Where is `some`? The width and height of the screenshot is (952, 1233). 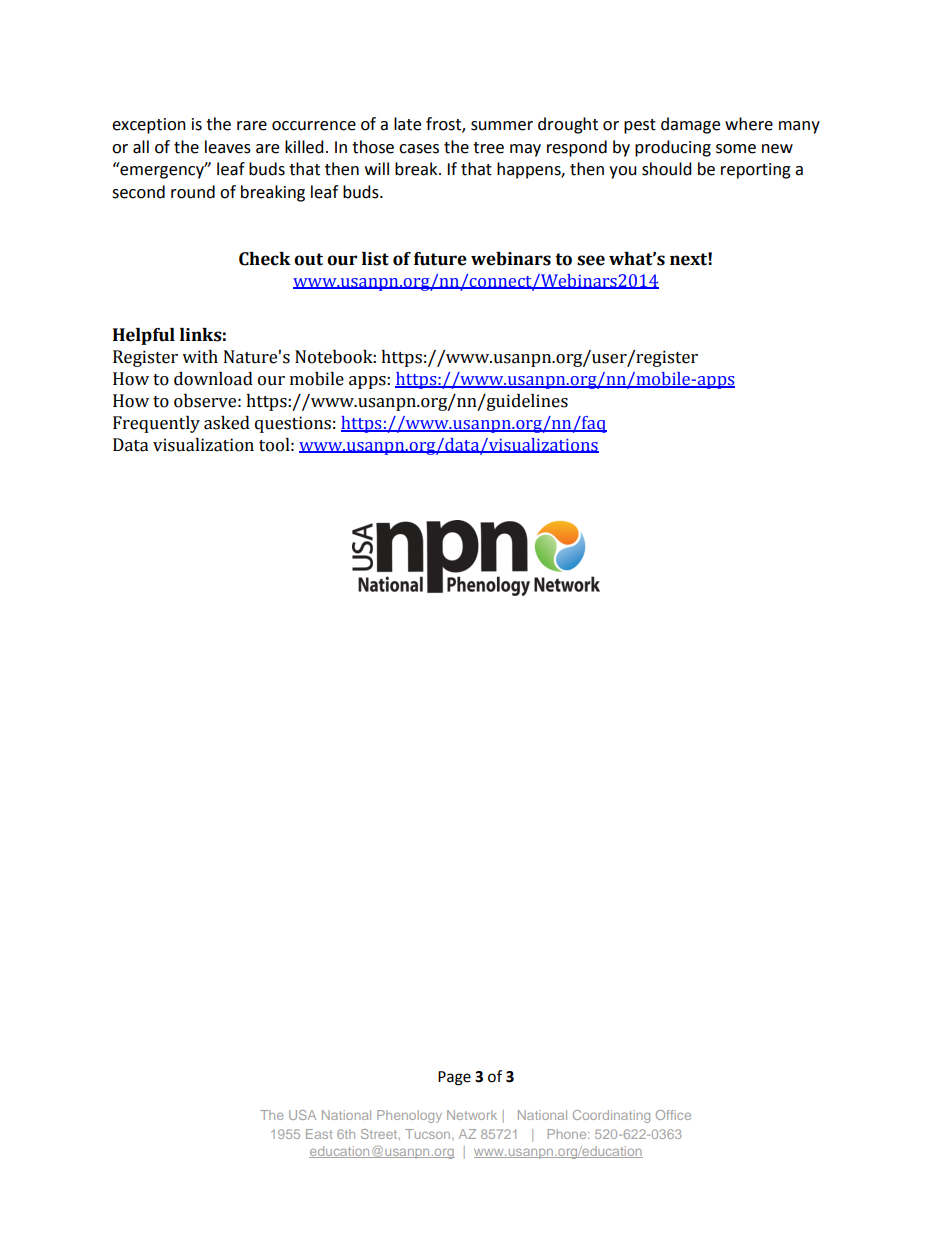
some is located at coordinates (736, 149).
